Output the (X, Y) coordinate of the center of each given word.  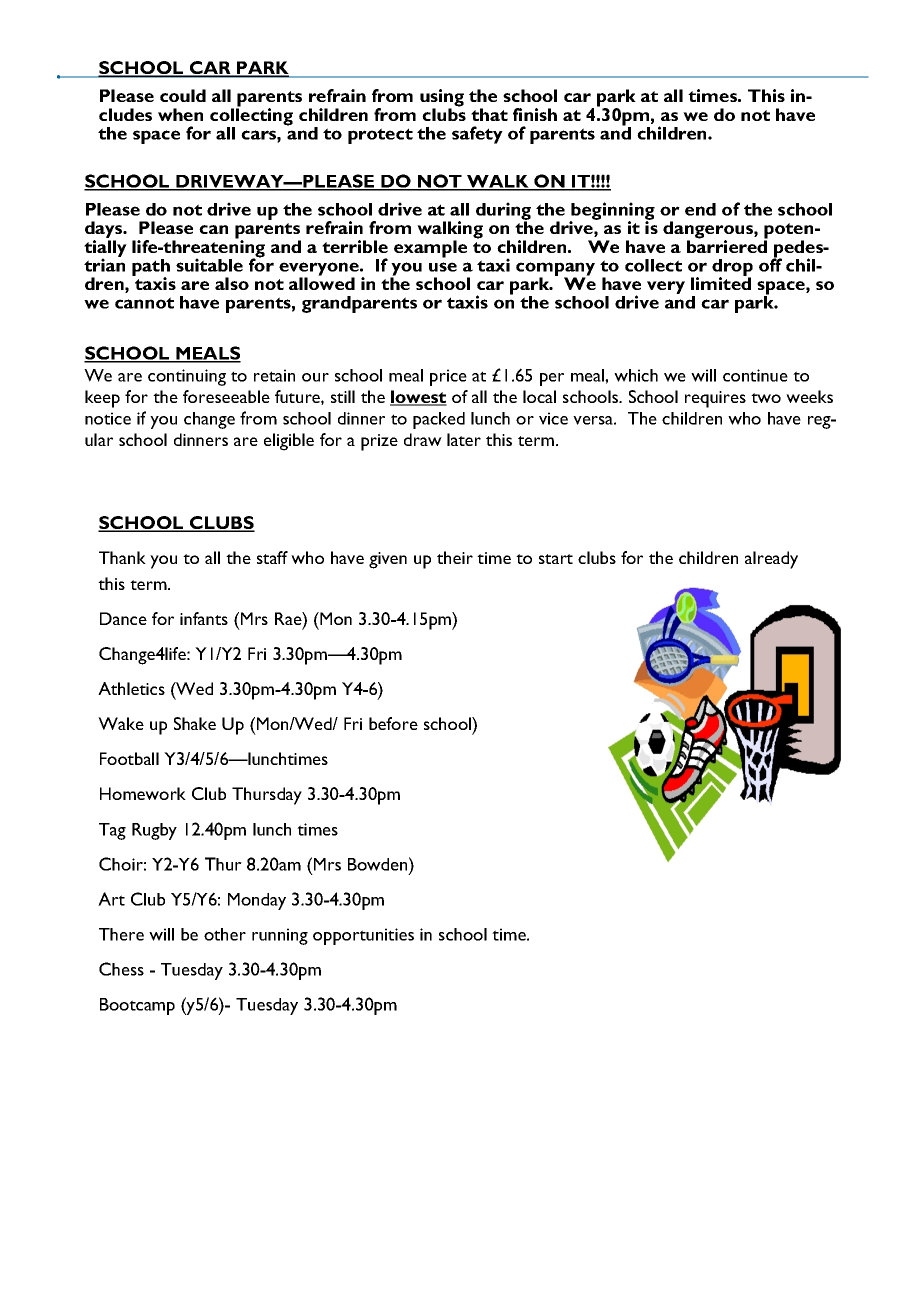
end (700, 209)
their (455, 557)
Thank (122, 557)
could (183, 95)
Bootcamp (137, 1006)
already (771, 560)
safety (477, 135)
